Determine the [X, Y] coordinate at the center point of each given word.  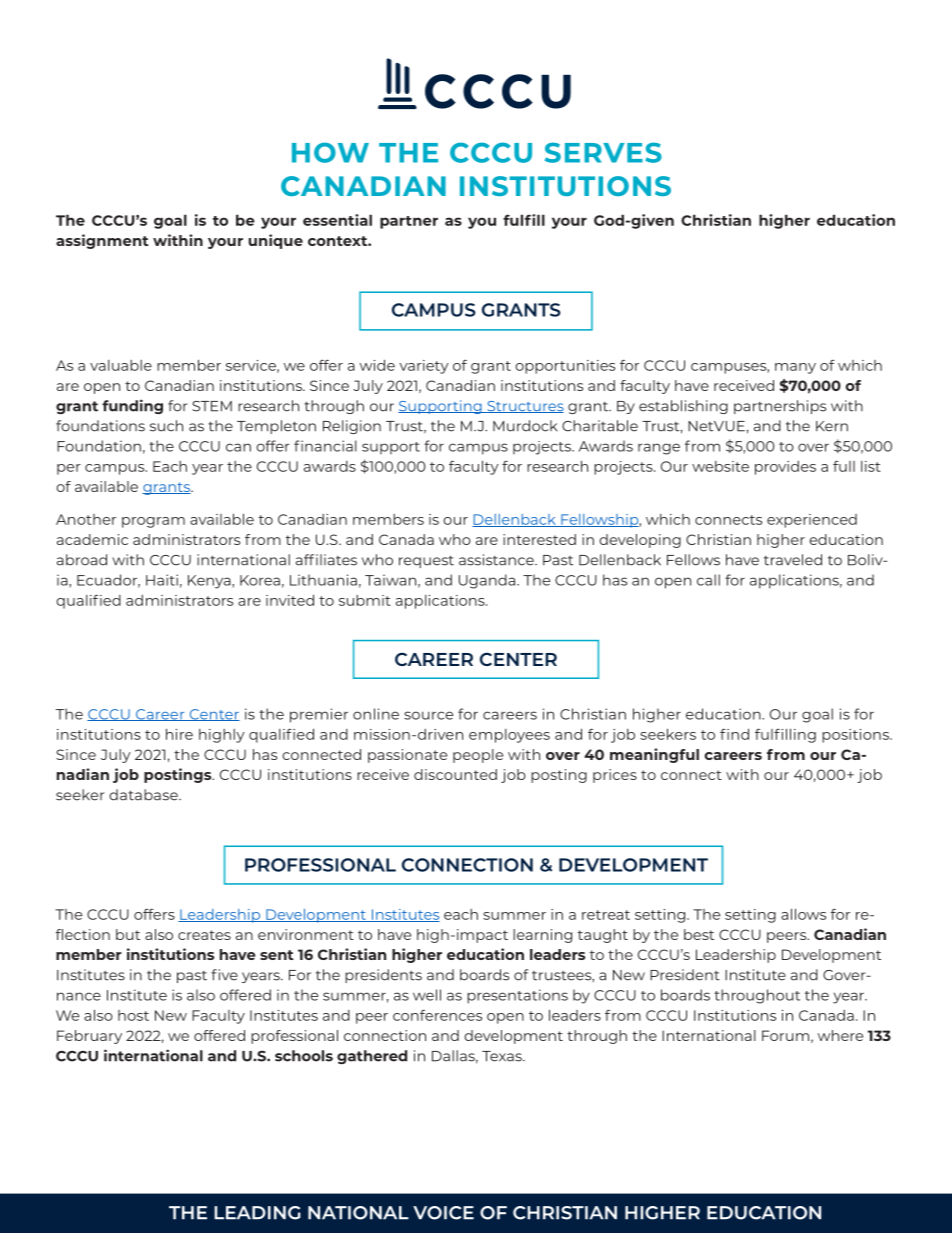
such [166, 426]
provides [785, 468]
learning [542, 936]
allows [803, 914]
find [734, 734]
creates [204, 935]
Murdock [525, 426]
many [795, 368]
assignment [102, 241]
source [428, 715]
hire [179, 734]
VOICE [443, 1213]
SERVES [603, 152]
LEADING [257, 1213]
